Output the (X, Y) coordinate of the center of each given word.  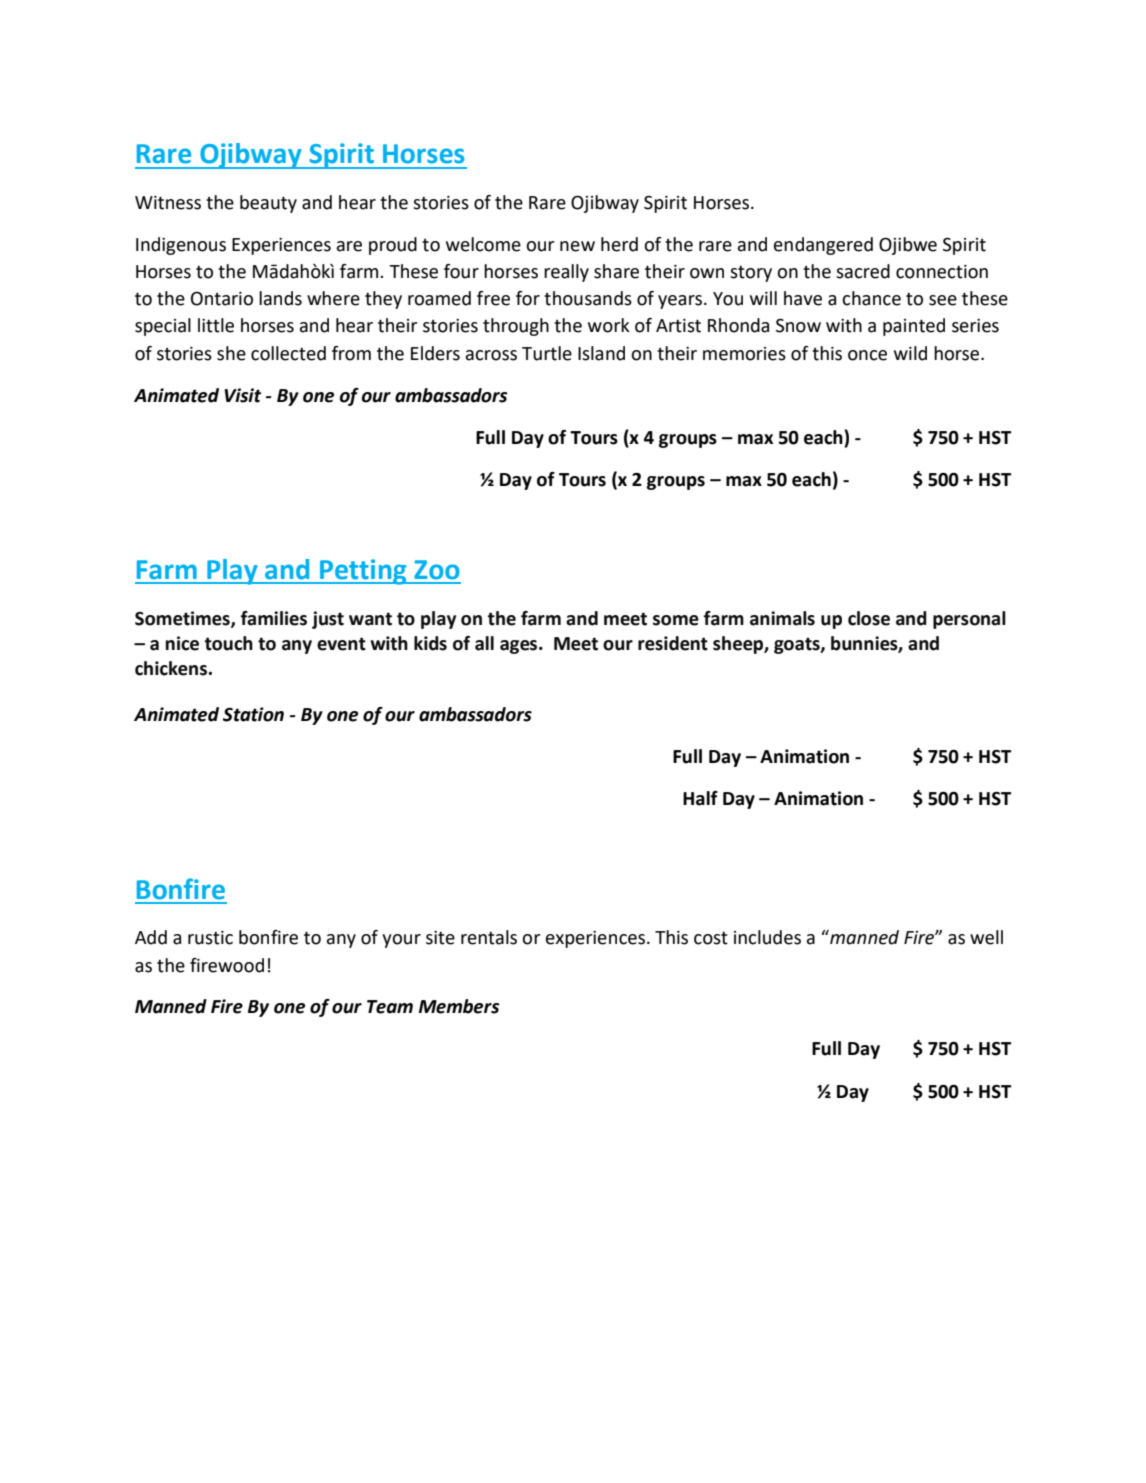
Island (601, 353)
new (577, 246)
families (274, 618)
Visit (242, 395)
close (869, 618)
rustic (210, 938)
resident (673, 643)
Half (700, 798)
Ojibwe (908, 246)
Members (459, 1006)
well (986, 937)
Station (253, 714)
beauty (268, 204)
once (867, 355)
